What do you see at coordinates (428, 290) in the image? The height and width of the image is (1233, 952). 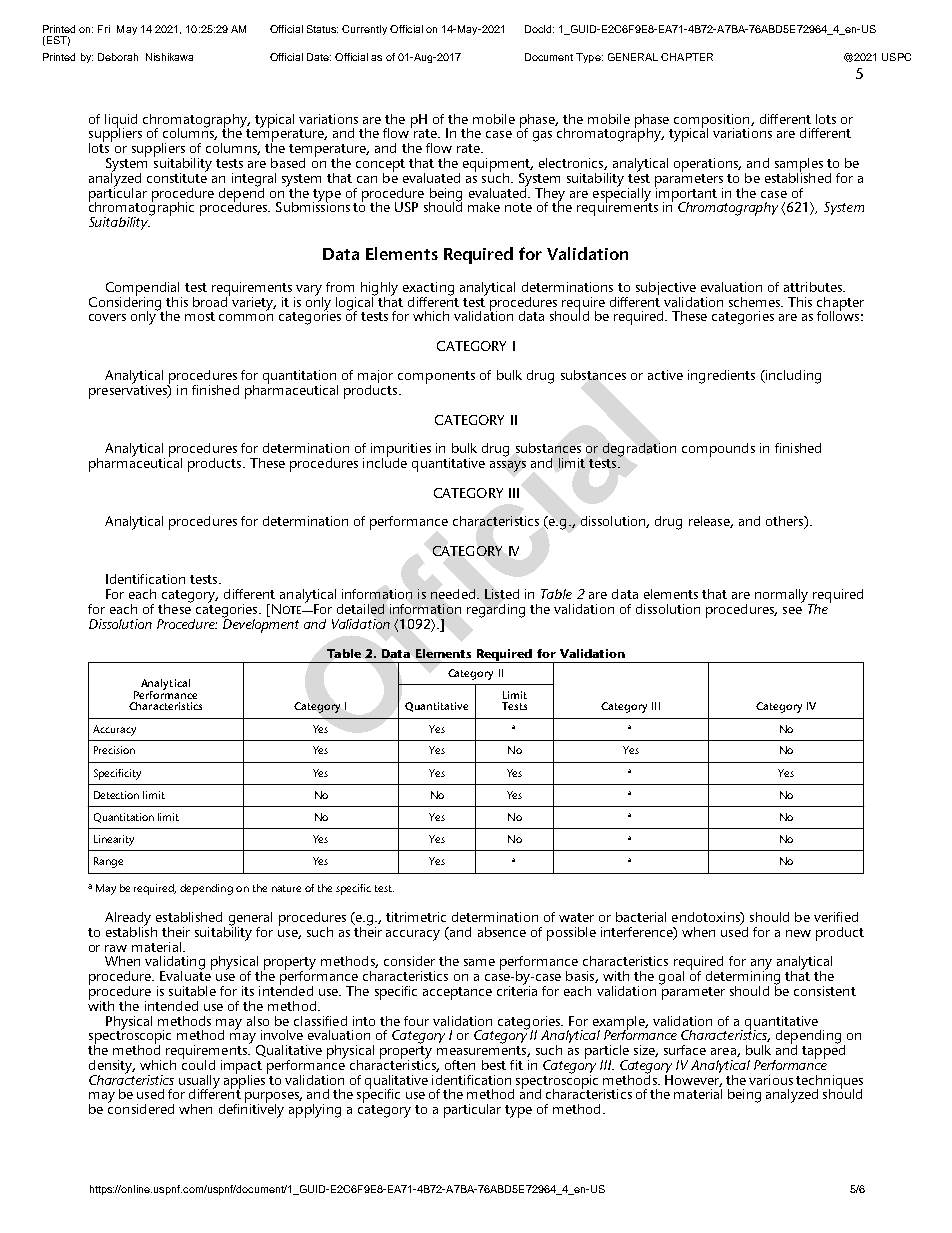 I see `exacting` at bounding box center [428, 290].
